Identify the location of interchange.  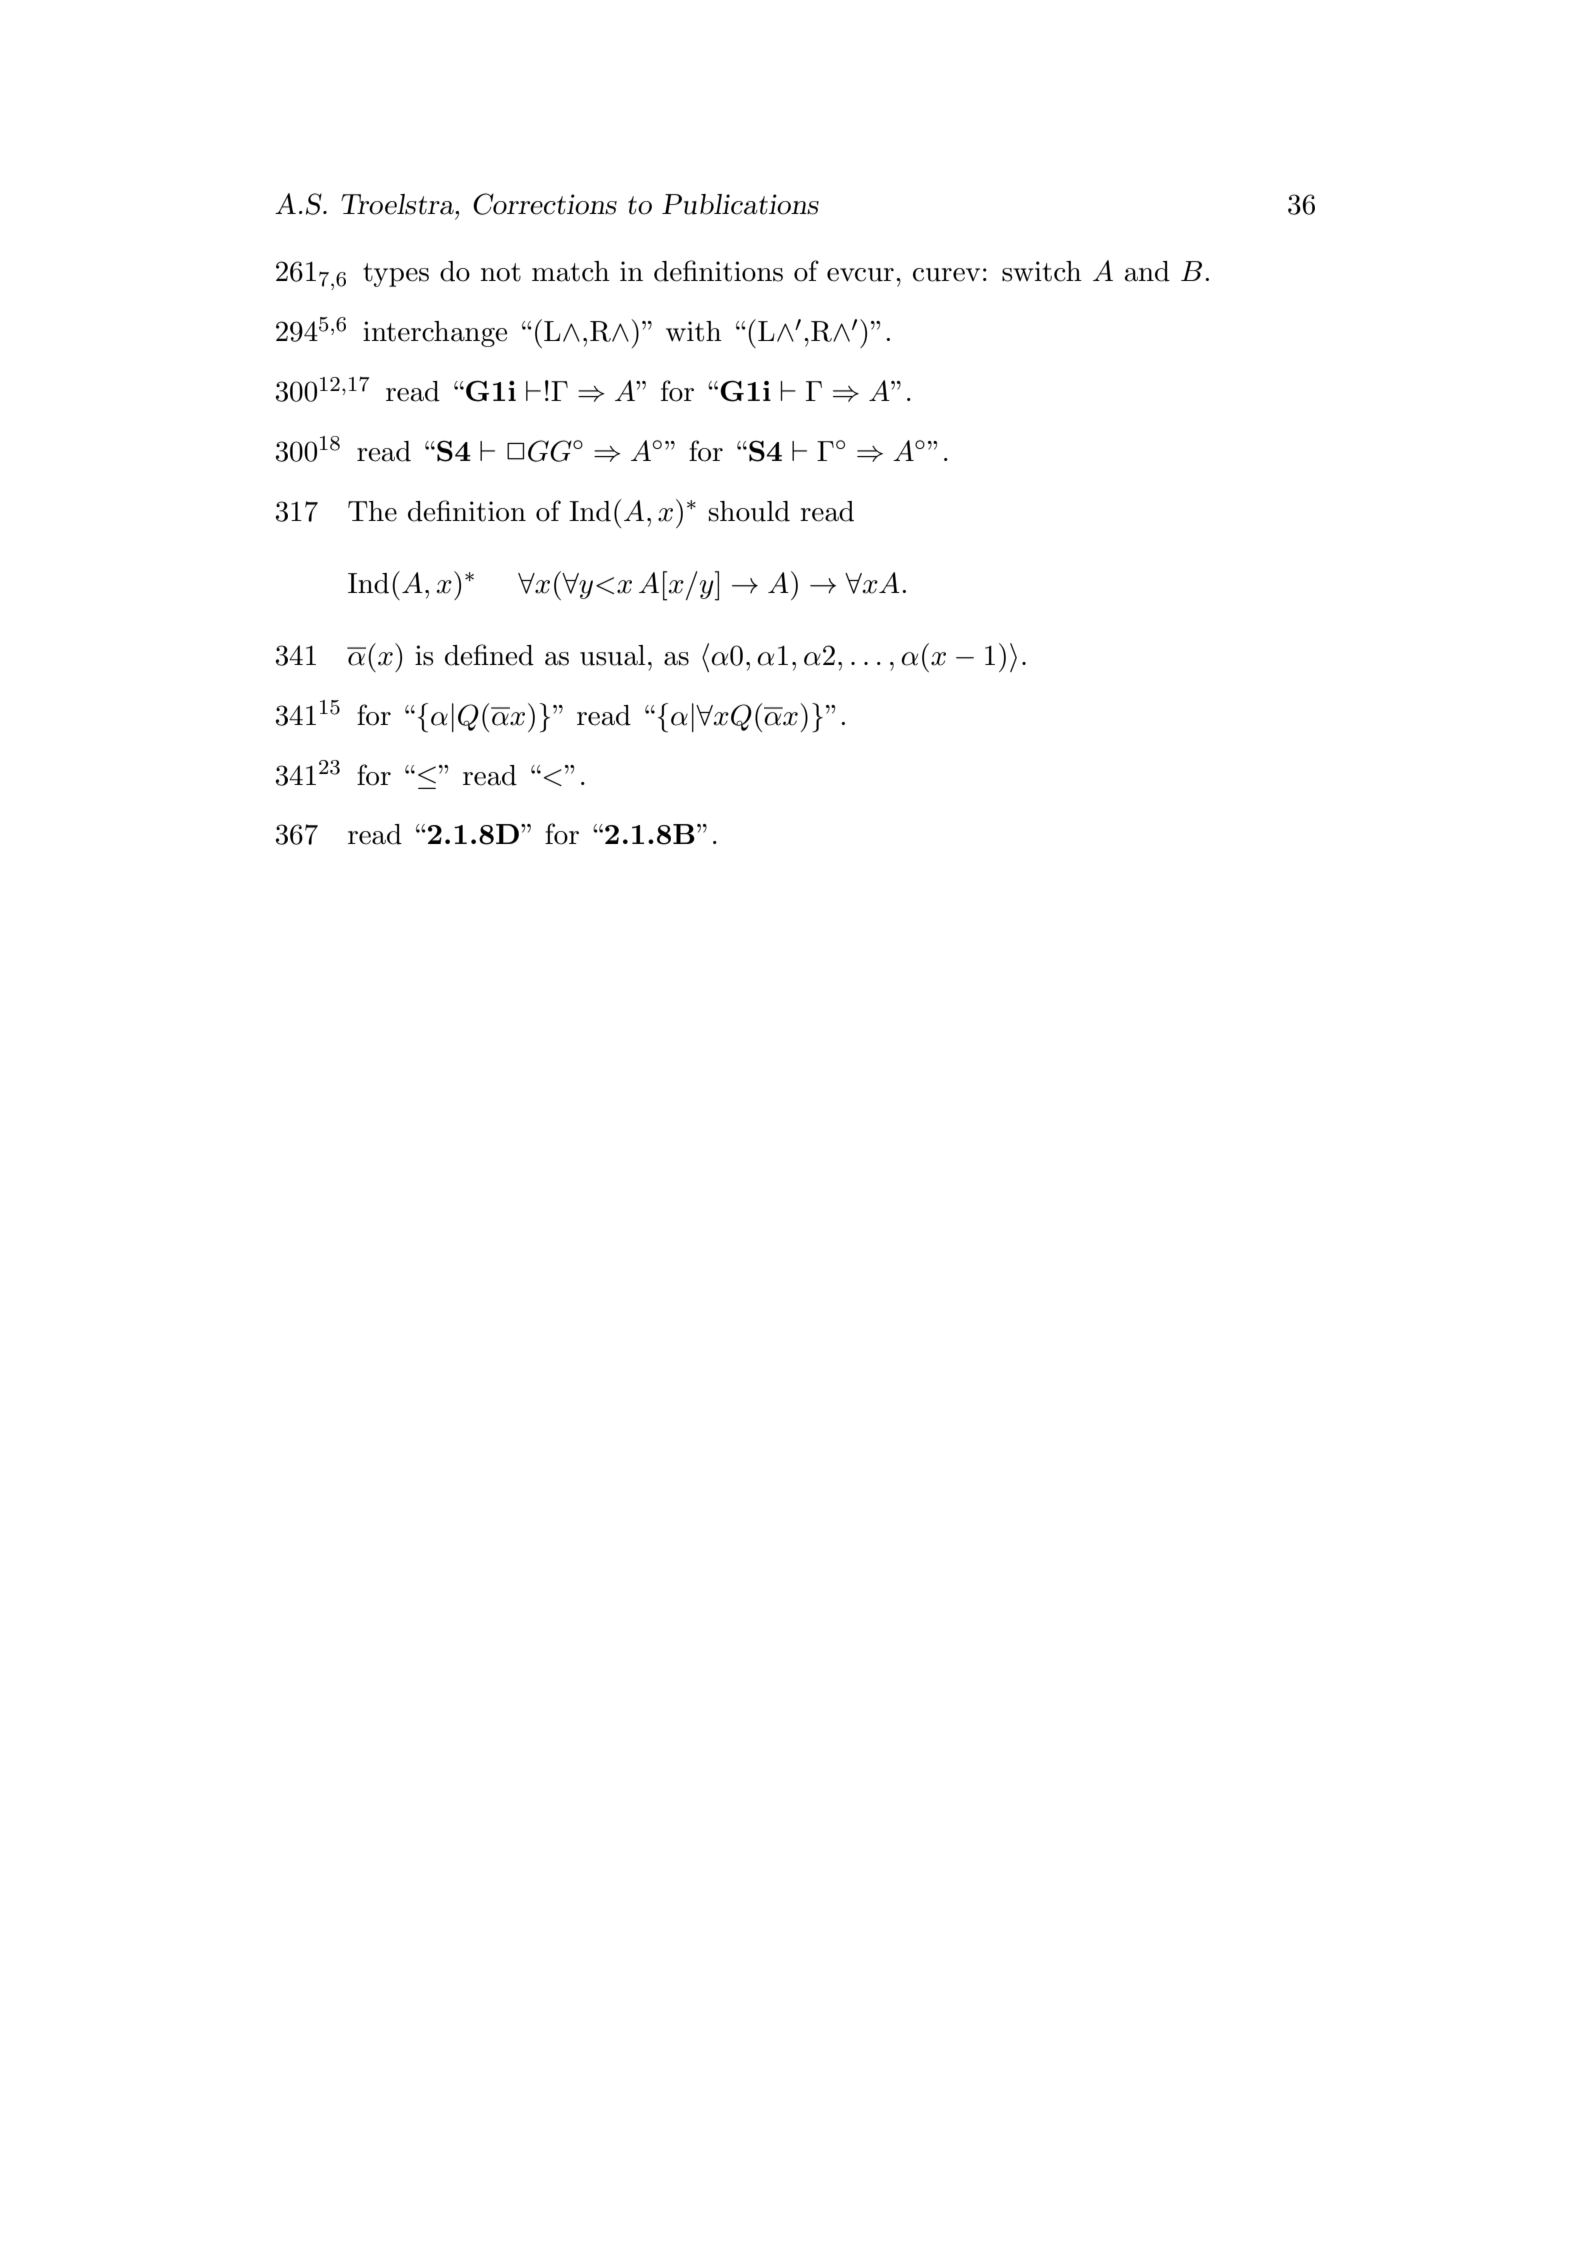
(435, 334).
